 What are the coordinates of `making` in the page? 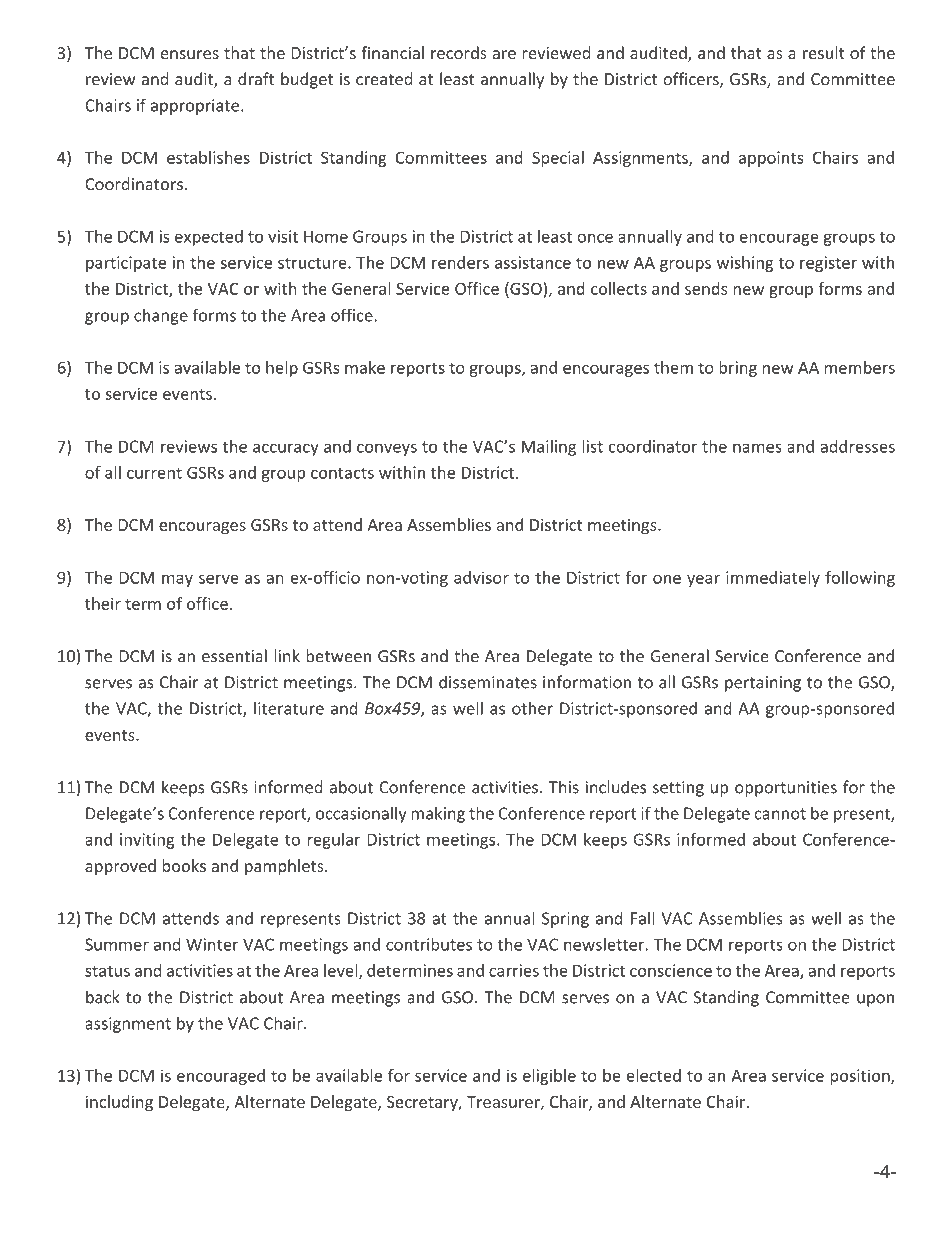 It's located at (438, 814).
